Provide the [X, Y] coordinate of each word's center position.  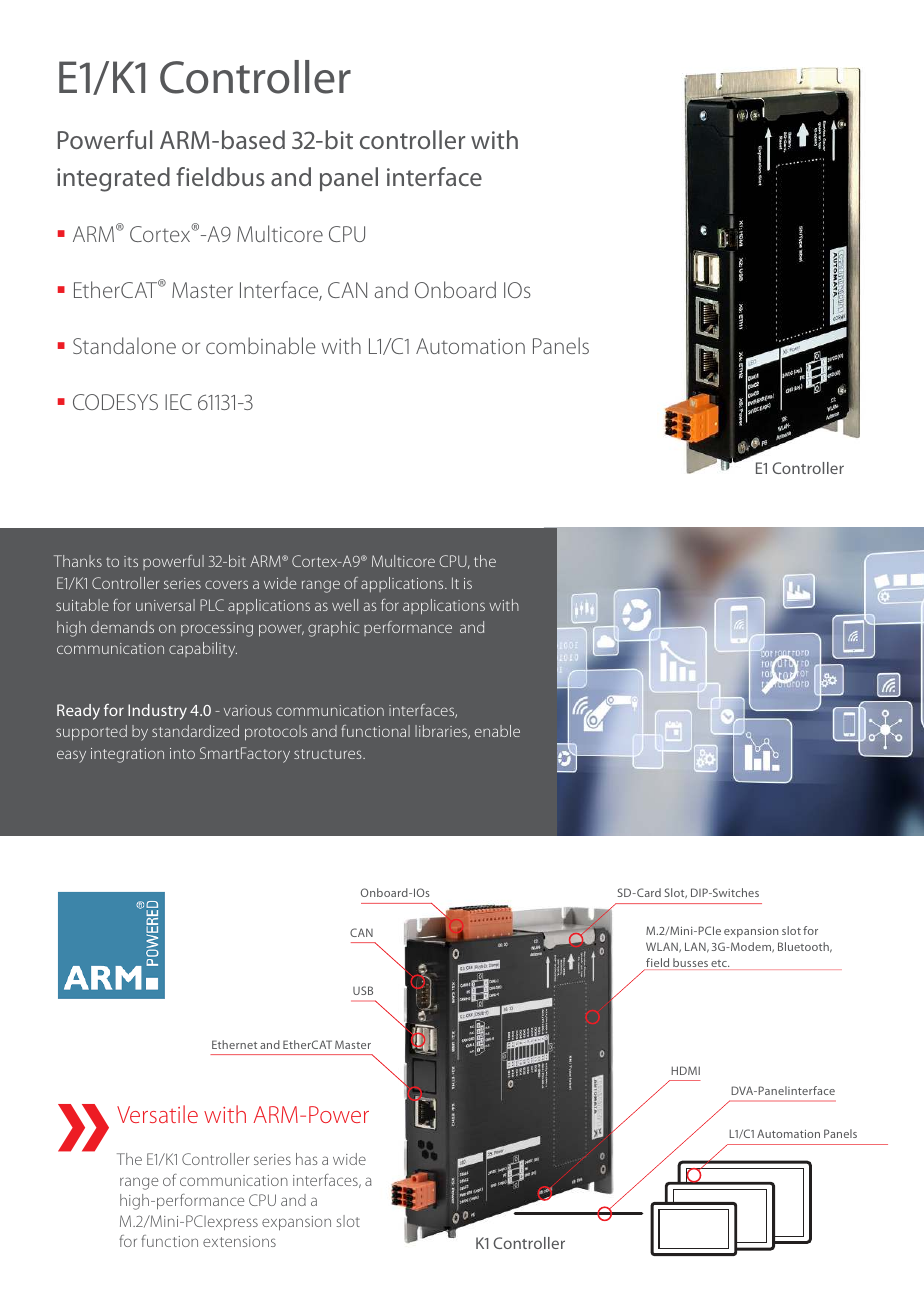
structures [329, 754]
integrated [113, 179]
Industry [157, 712]
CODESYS [115, 402]
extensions [239, 1241]
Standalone [124, 345]
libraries [442, 732]
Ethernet [234, 1044]
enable [497, 731]
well [345, 605]
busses [690, 964]
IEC [178, 402]
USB [363, 990]
